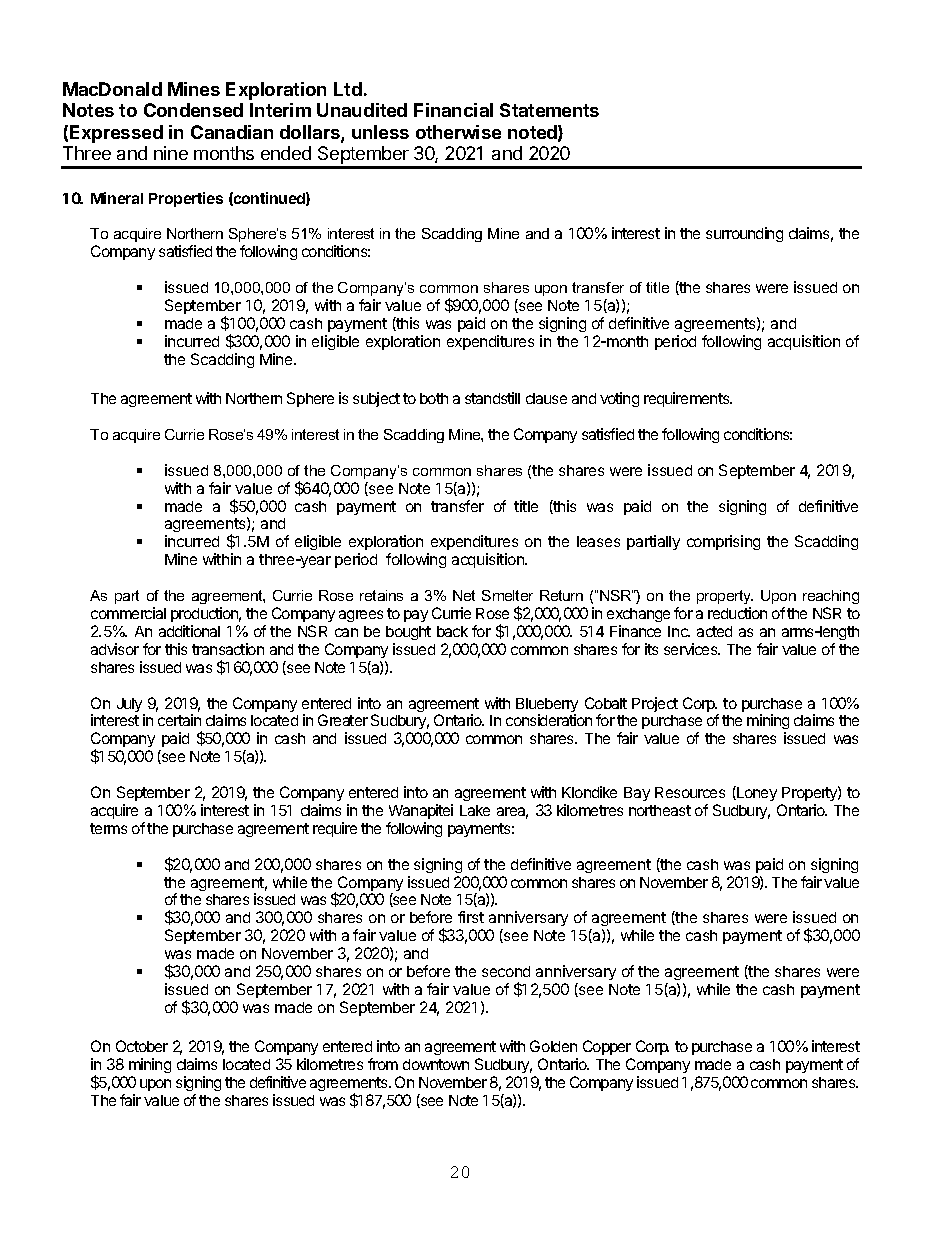 The image size is (952, 1233). What do you see at coordinates (453, 110) in the page?
I see `Financial` at bounding box center [453, 110].
